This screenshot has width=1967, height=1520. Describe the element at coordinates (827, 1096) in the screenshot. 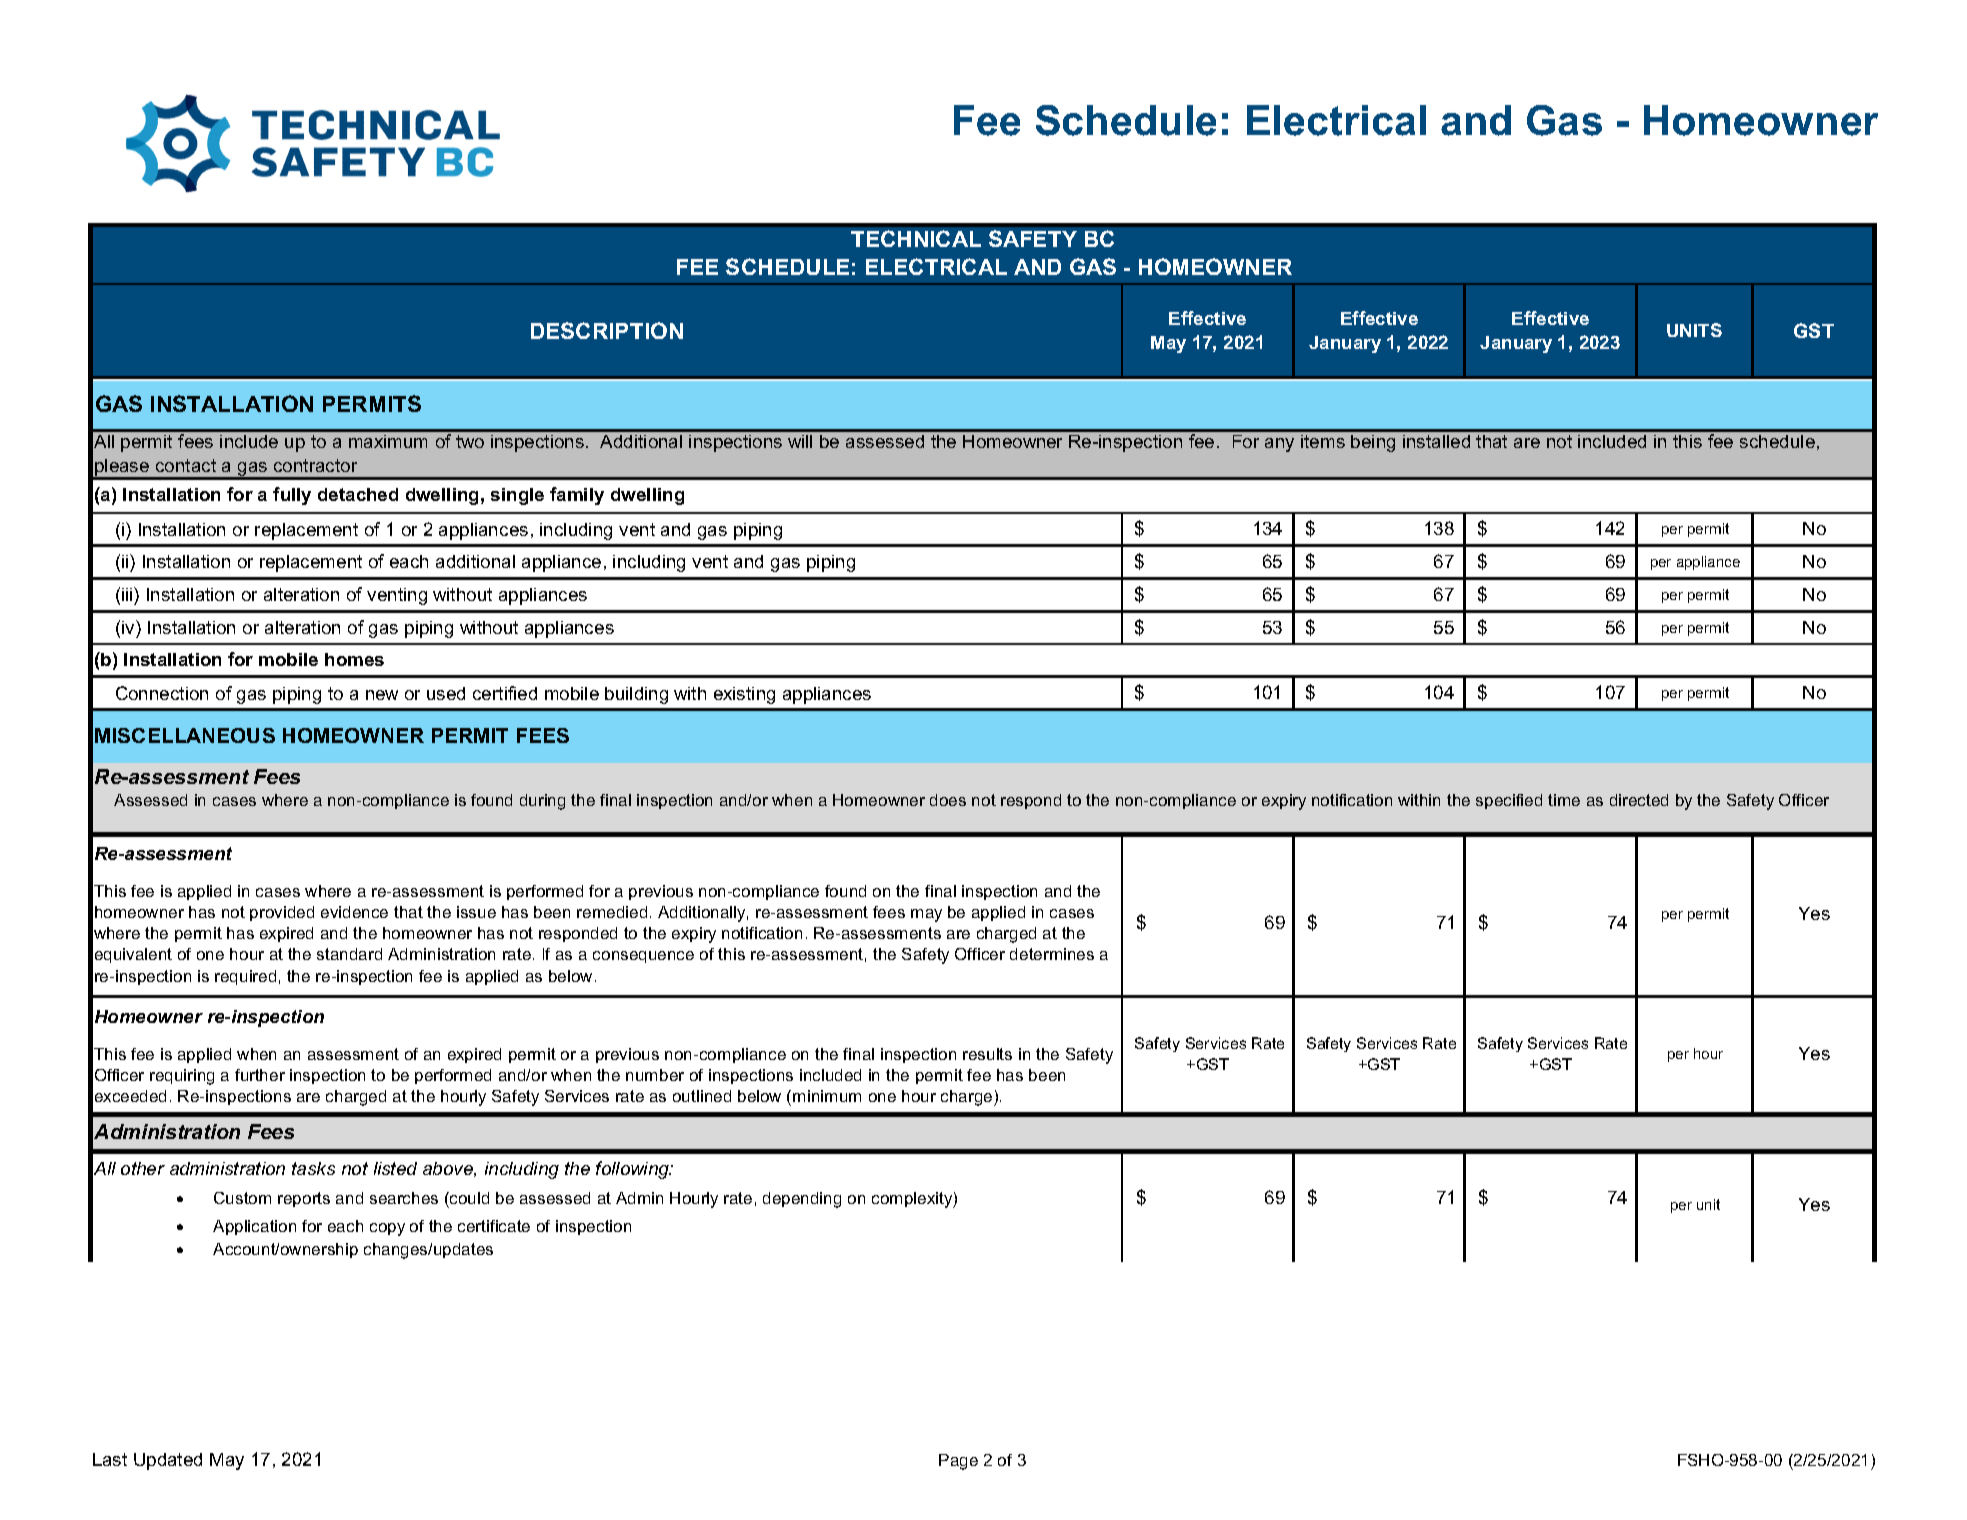

I see `minimum` at that location.
